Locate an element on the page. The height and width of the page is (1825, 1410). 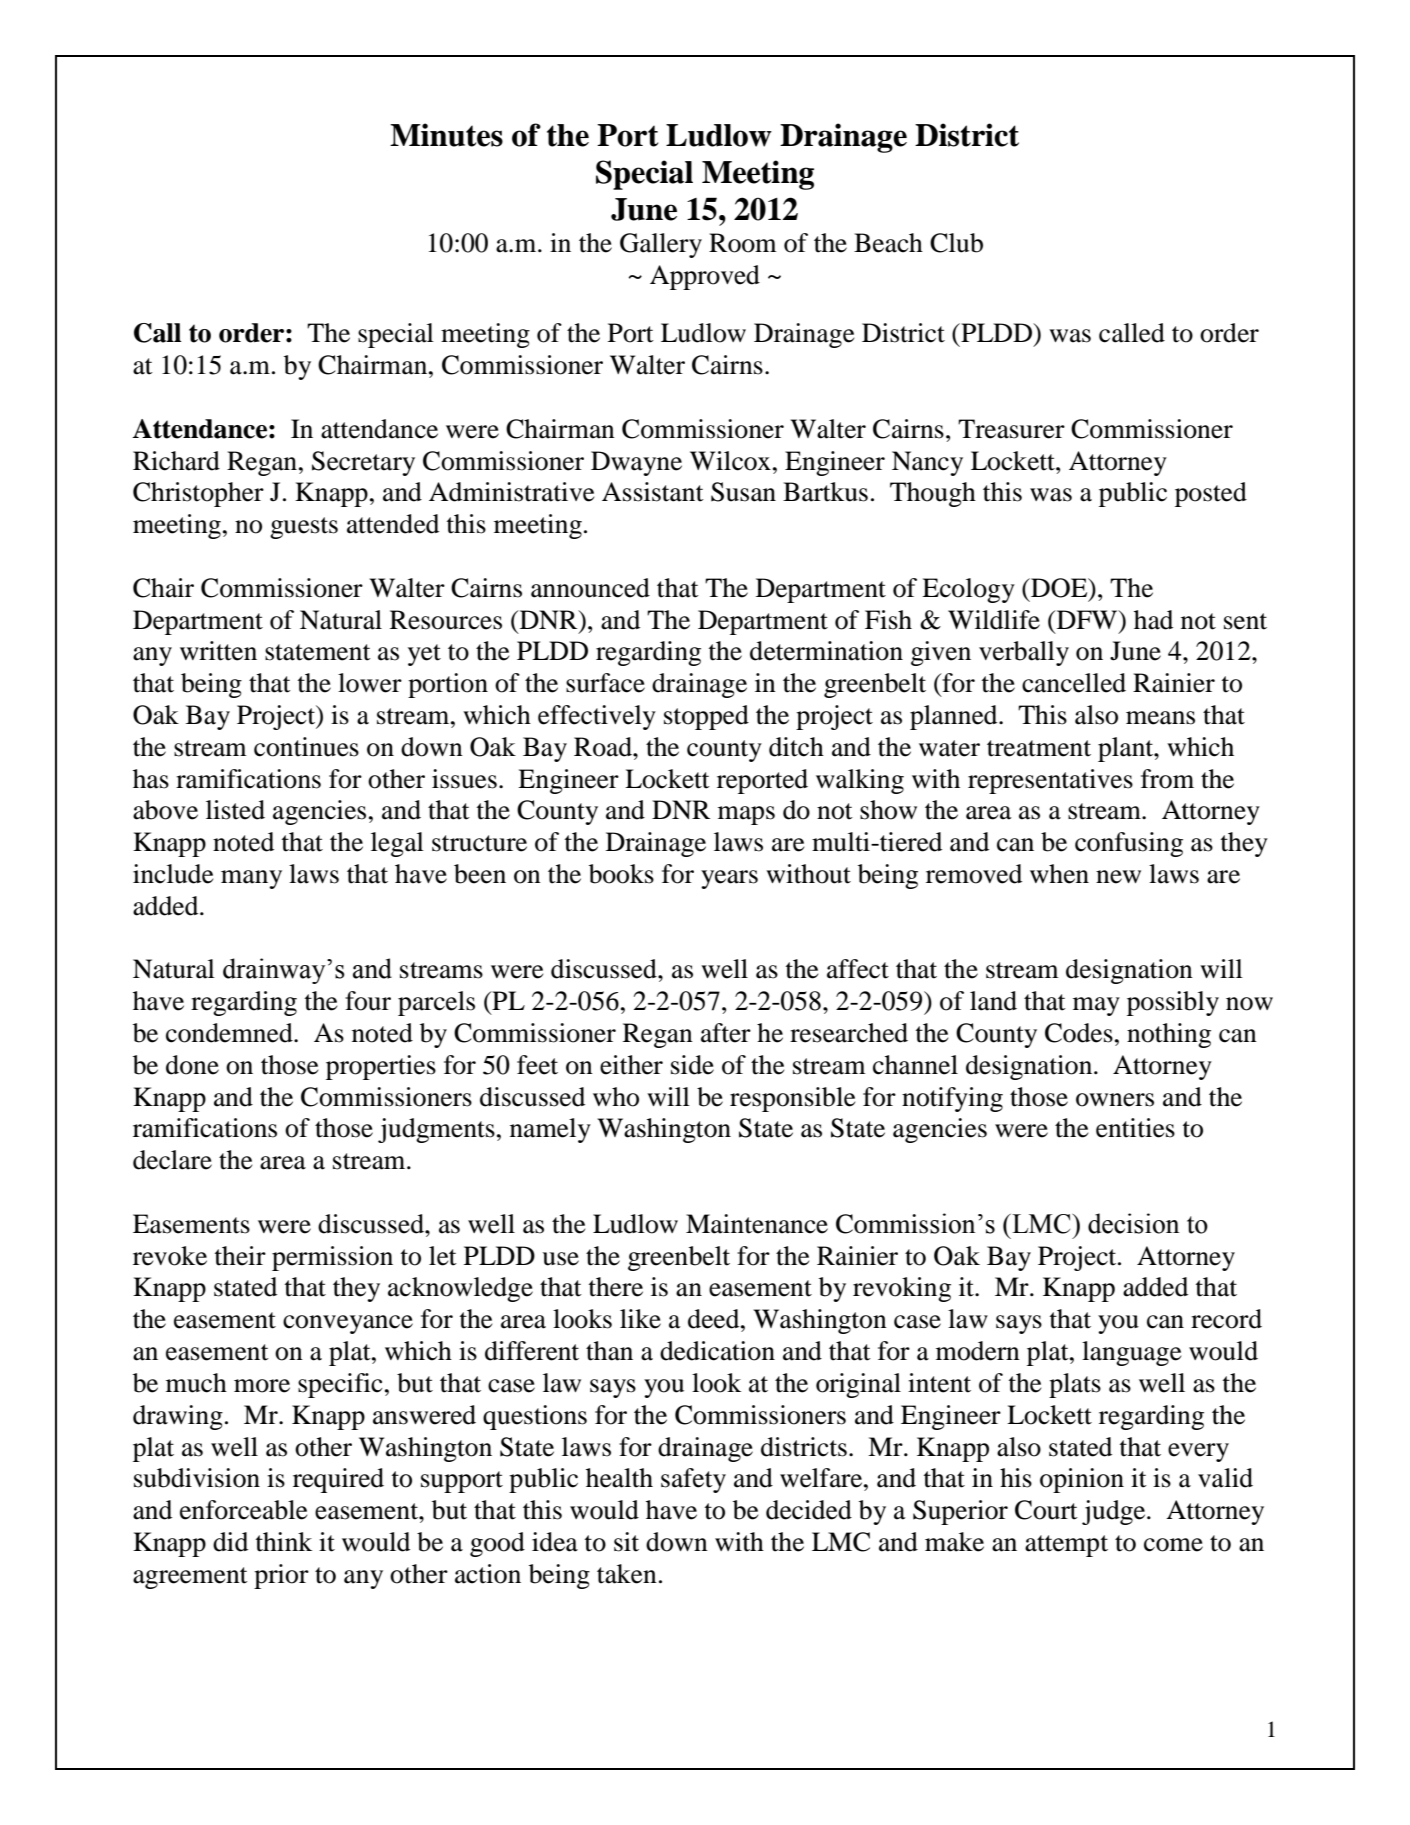
think is located at coordinates (284, 1542).
